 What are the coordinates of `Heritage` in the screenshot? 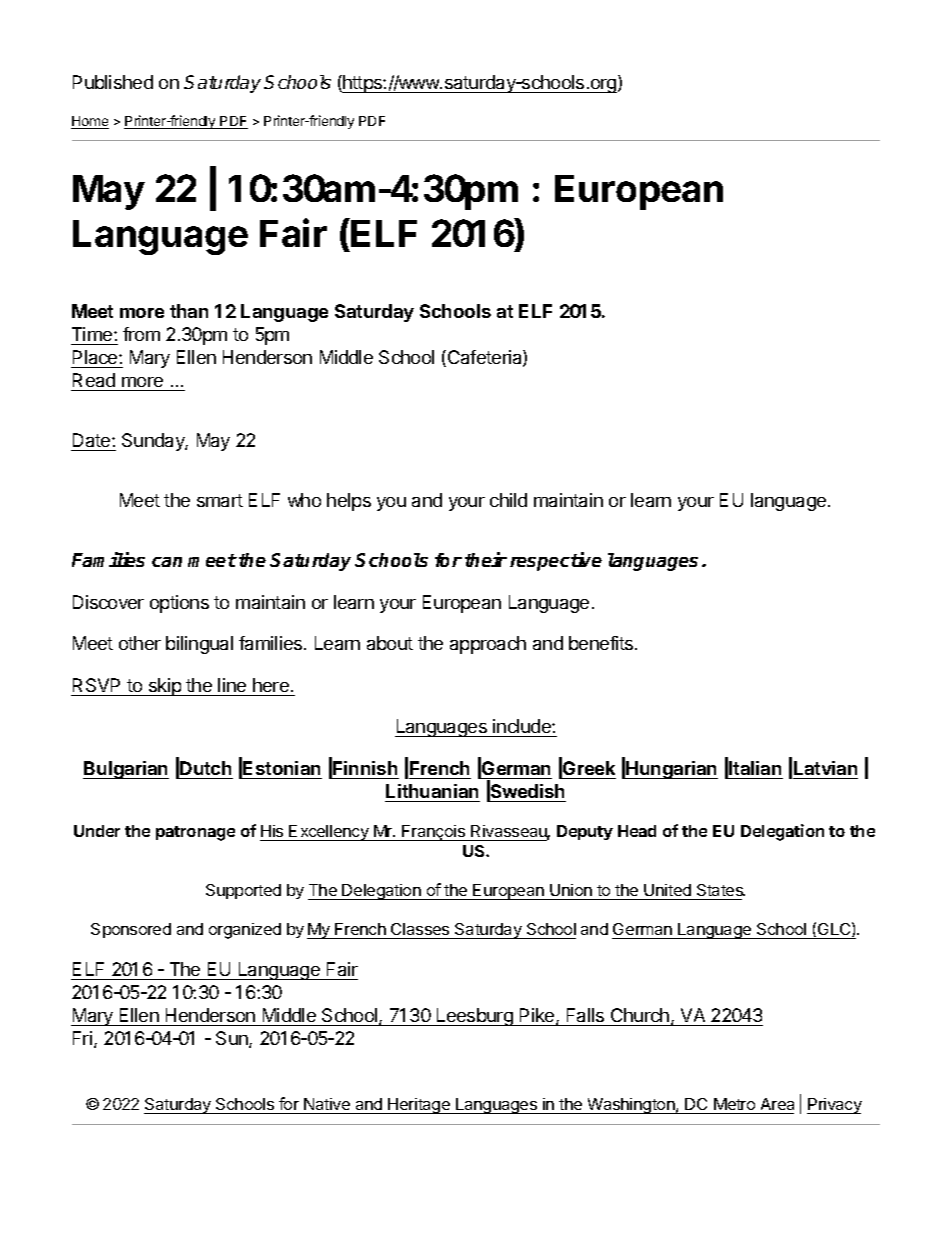 It's located at (419, 1106).
